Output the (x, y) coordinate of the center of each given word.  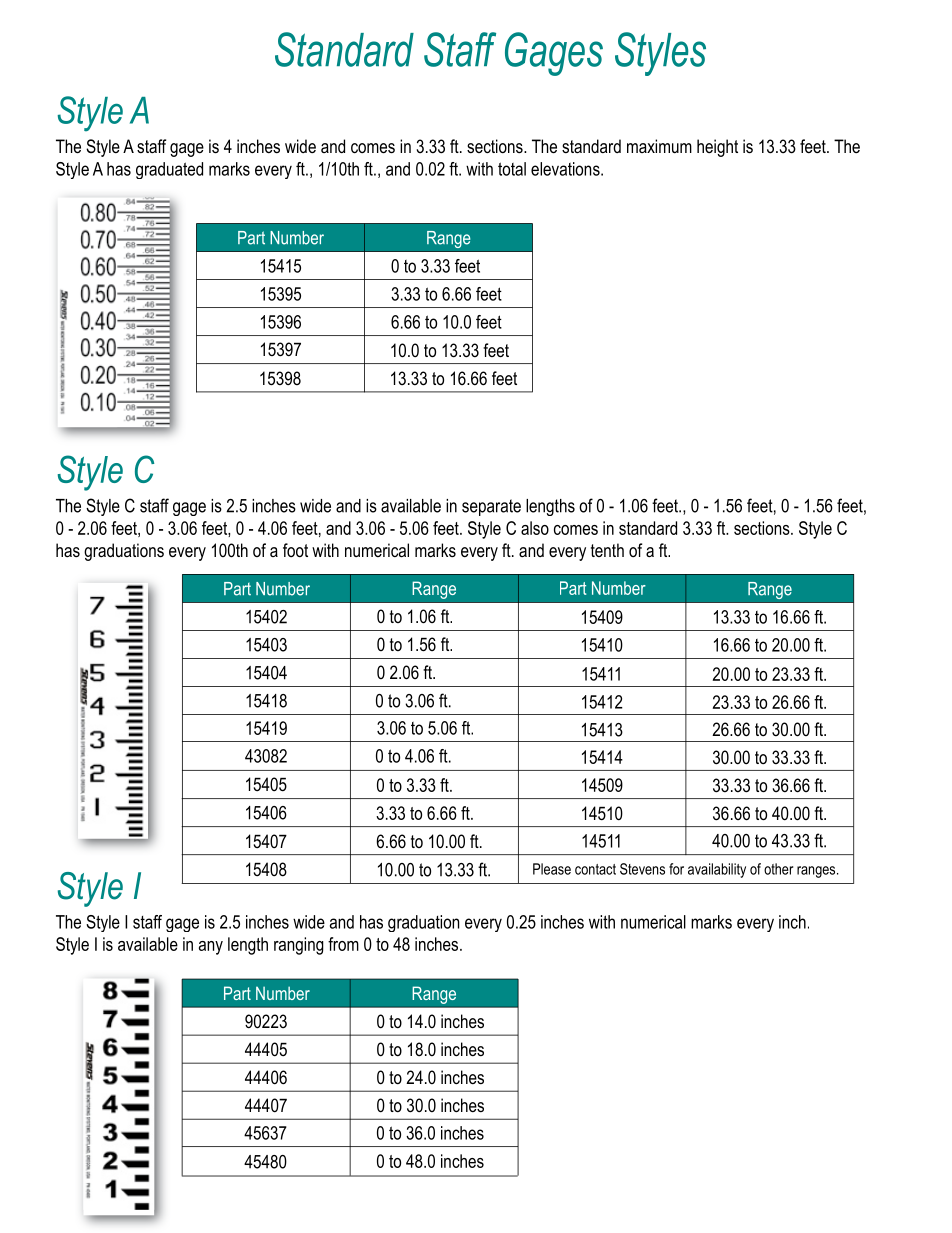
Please (552, 869)
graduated (169, 170)
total (512, 169)
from (343, 944)
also (535, 528)
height (717, 148)
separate (491, 507)
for (676, 869)
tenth (607, 550)
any (211, 948)
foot (295, 550)
